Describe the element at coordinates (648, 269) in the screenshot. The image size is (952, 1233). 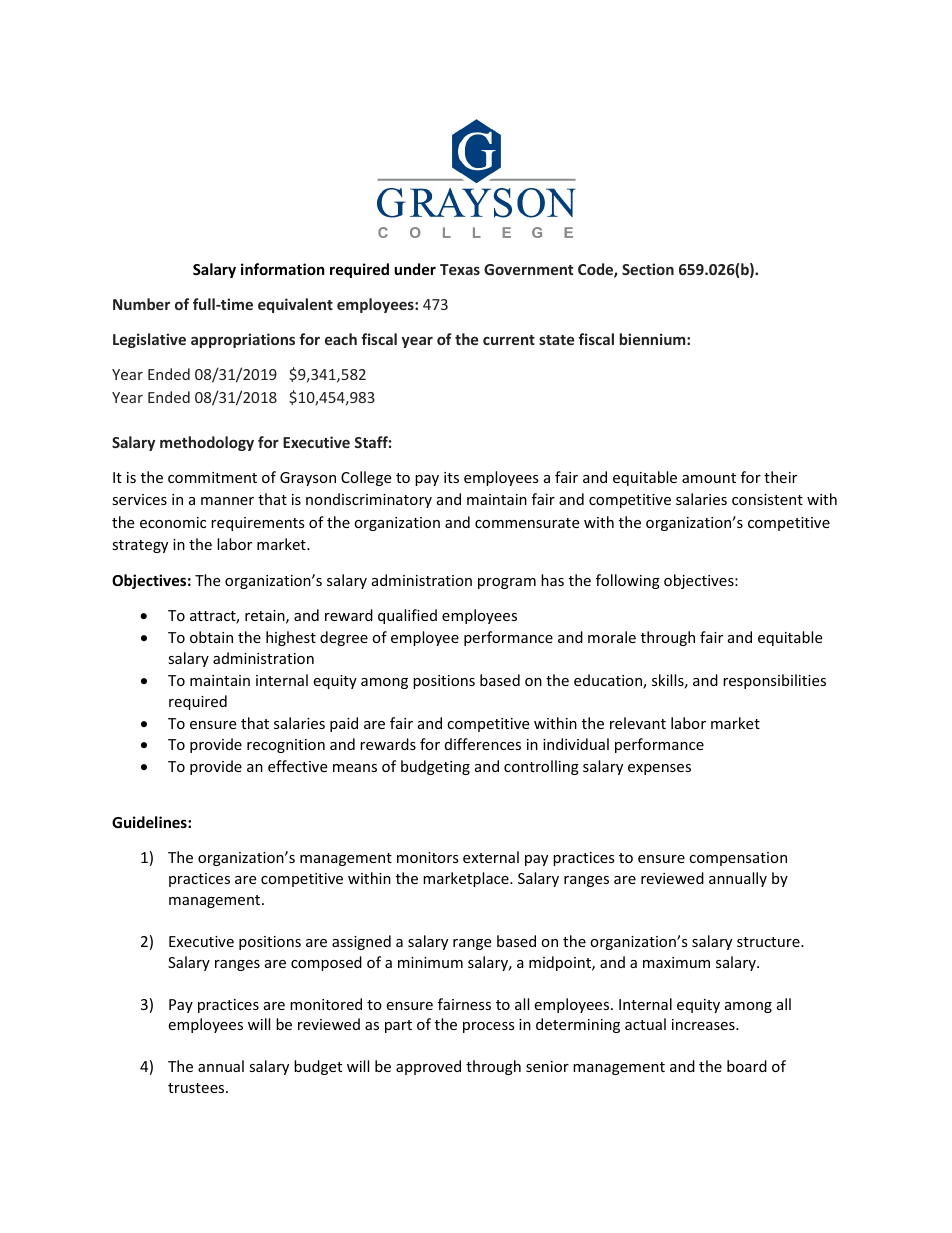
I see `Section` at that location.
